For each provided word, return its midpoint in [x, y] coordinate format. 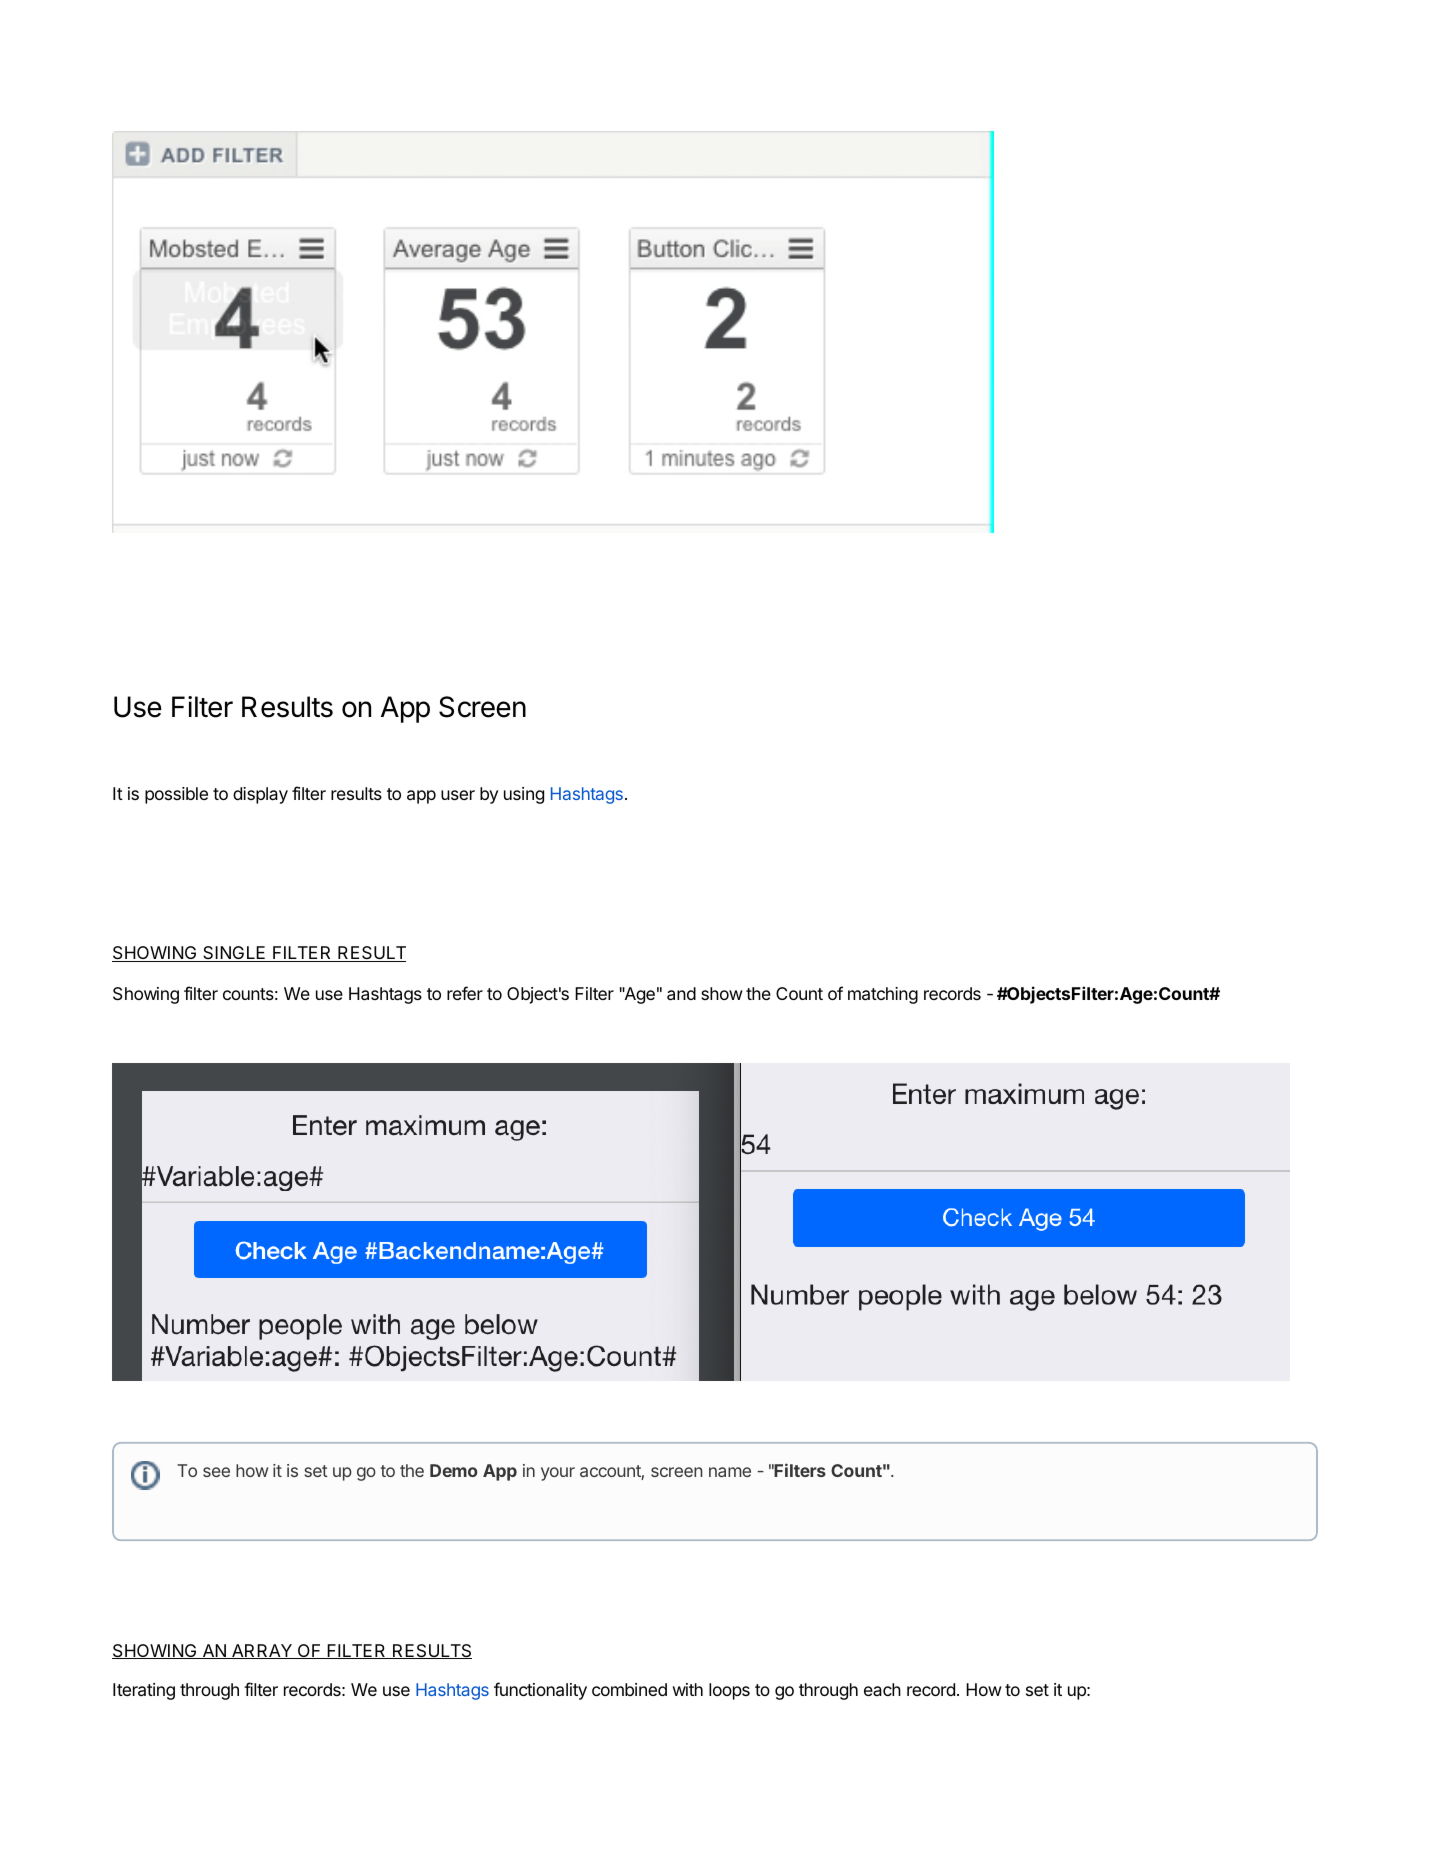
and [681, 994]
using [524, 795]
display [260, 795]
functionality [540, 1691]
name [730, 1472]
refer [465, 993]
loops [729, 1691]
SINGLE [234, 954]
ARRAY [262, 1651]
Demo [454, 1470]
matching [883, 995]
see [216, 1472]
